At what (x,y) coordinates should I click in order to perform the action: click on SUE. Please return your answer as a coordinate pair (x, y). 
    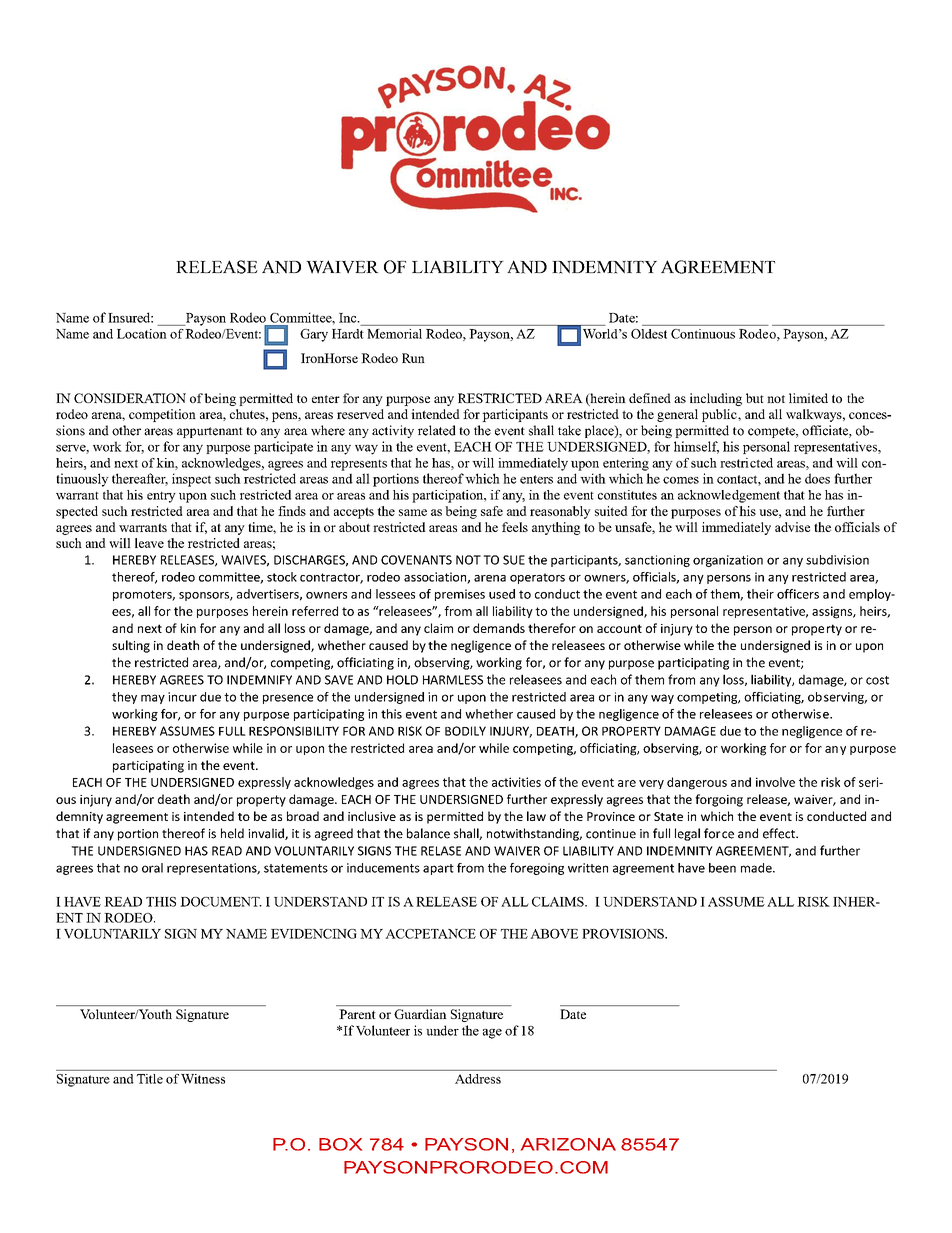
    Looking at the image, I should click on (514, 560).
